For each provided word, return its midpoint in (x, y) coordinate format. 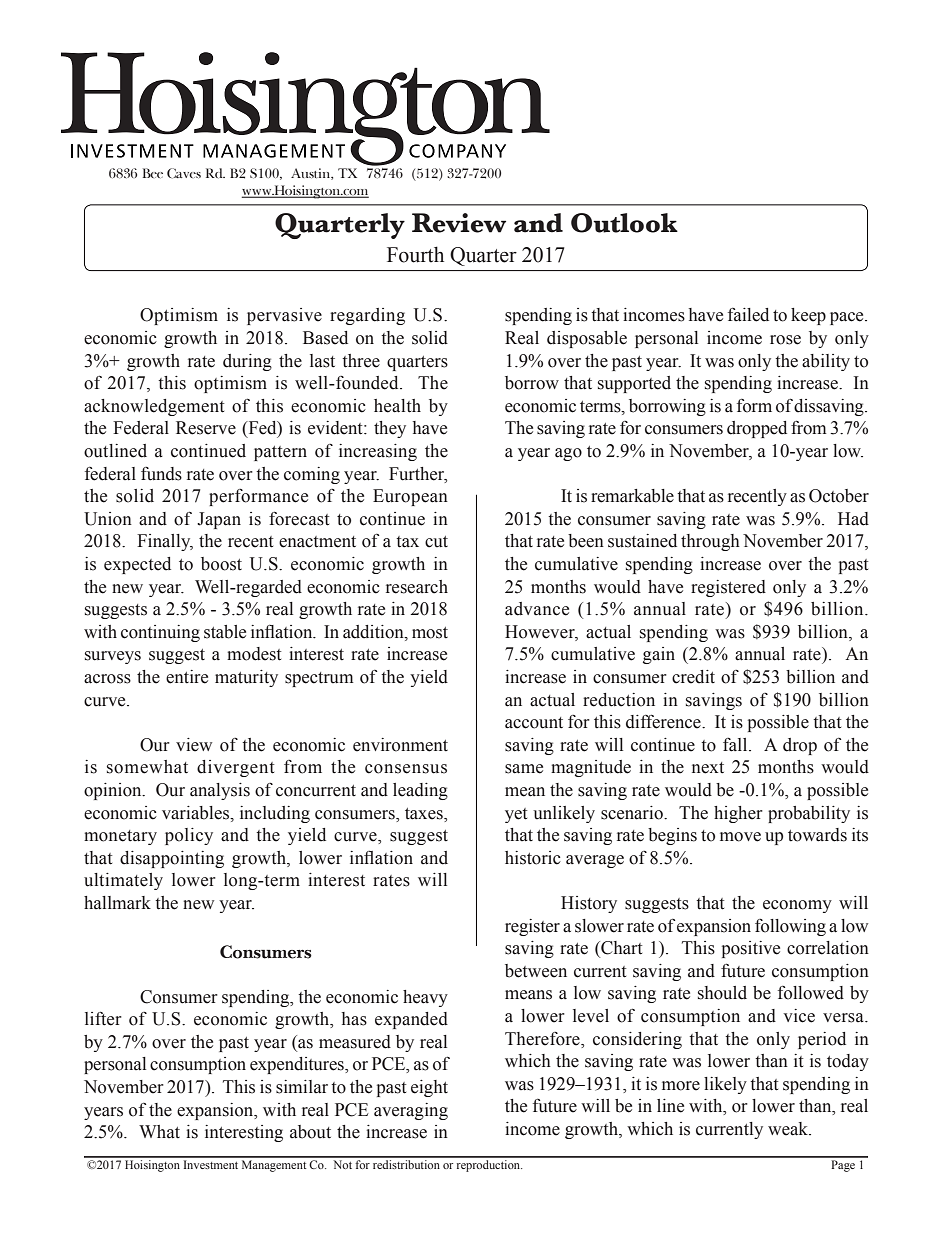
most (430, 633)
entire (187, 677)
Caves (184, 173)
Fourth (415, 254)
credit (693, 677)
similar (302, 1087)
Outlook (624, 223)
